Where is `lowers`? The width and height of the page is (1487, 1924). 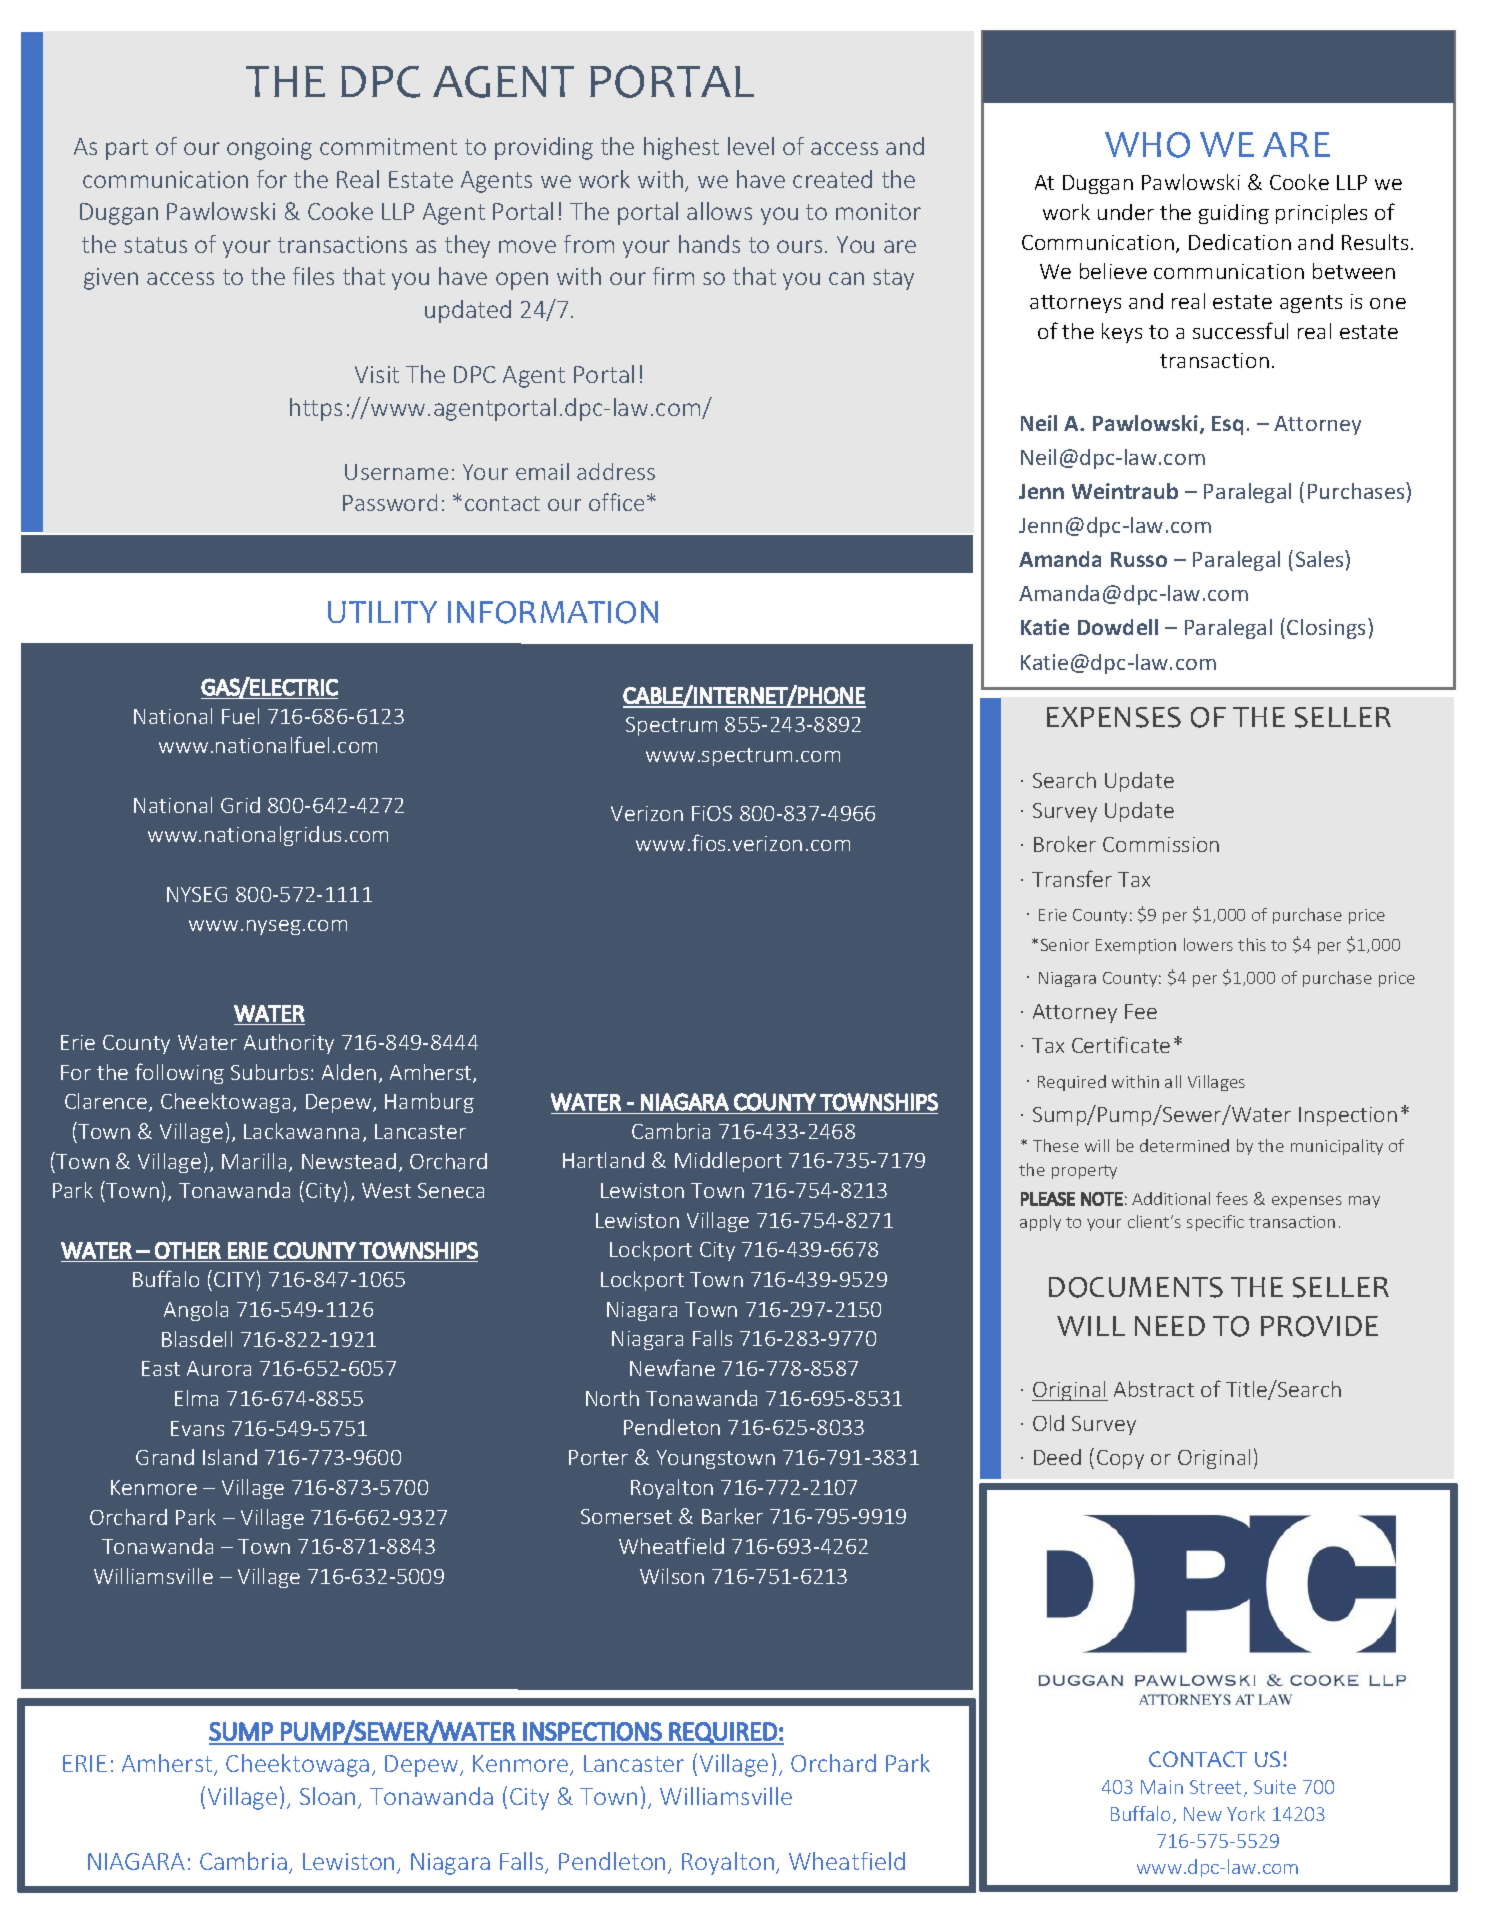 lowers is located at coordinates (1208, 944).
